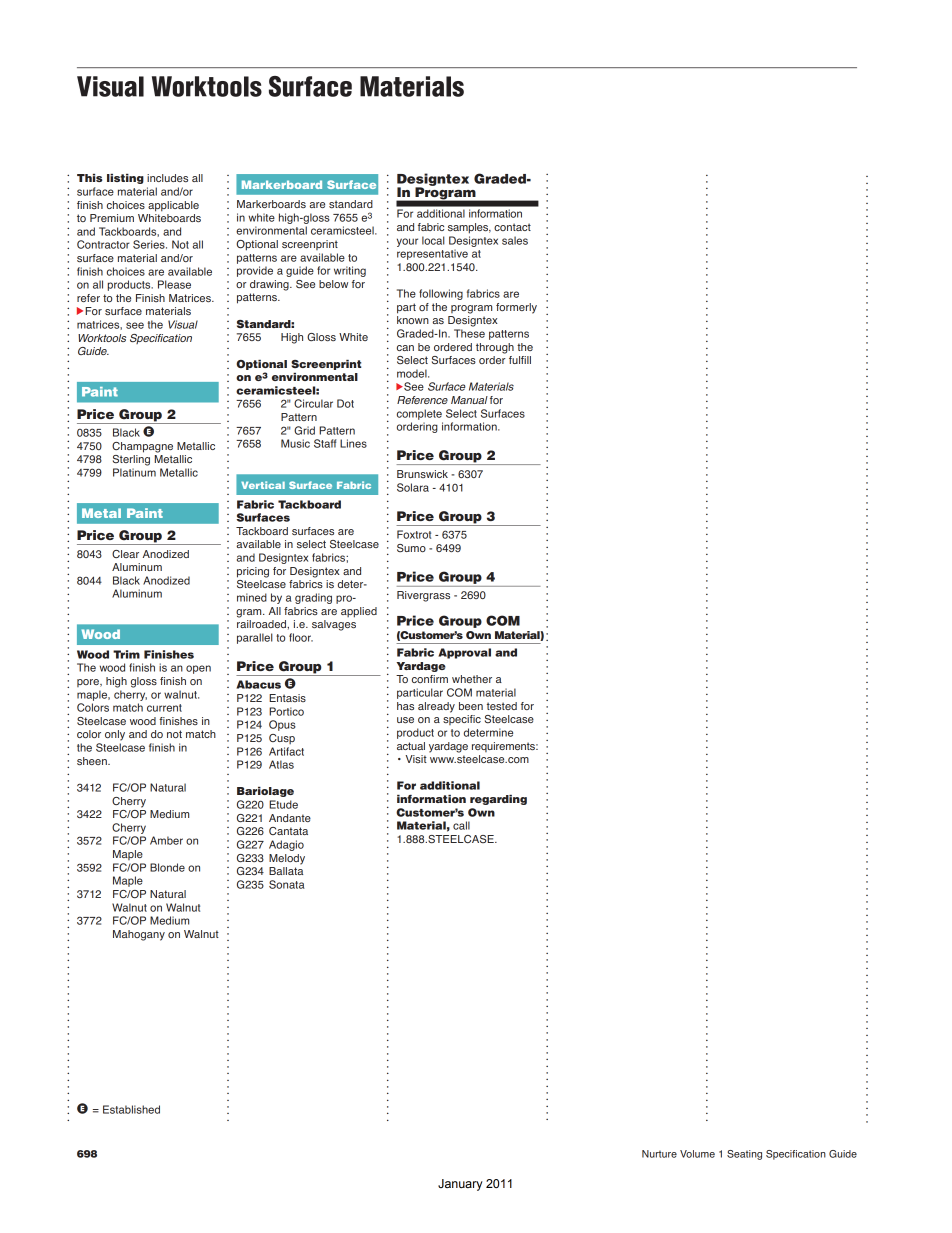 The height and width of the document is (1233, 952). Describe the element at coordinates (502, 706) in the document. I see `tested` at that location.
